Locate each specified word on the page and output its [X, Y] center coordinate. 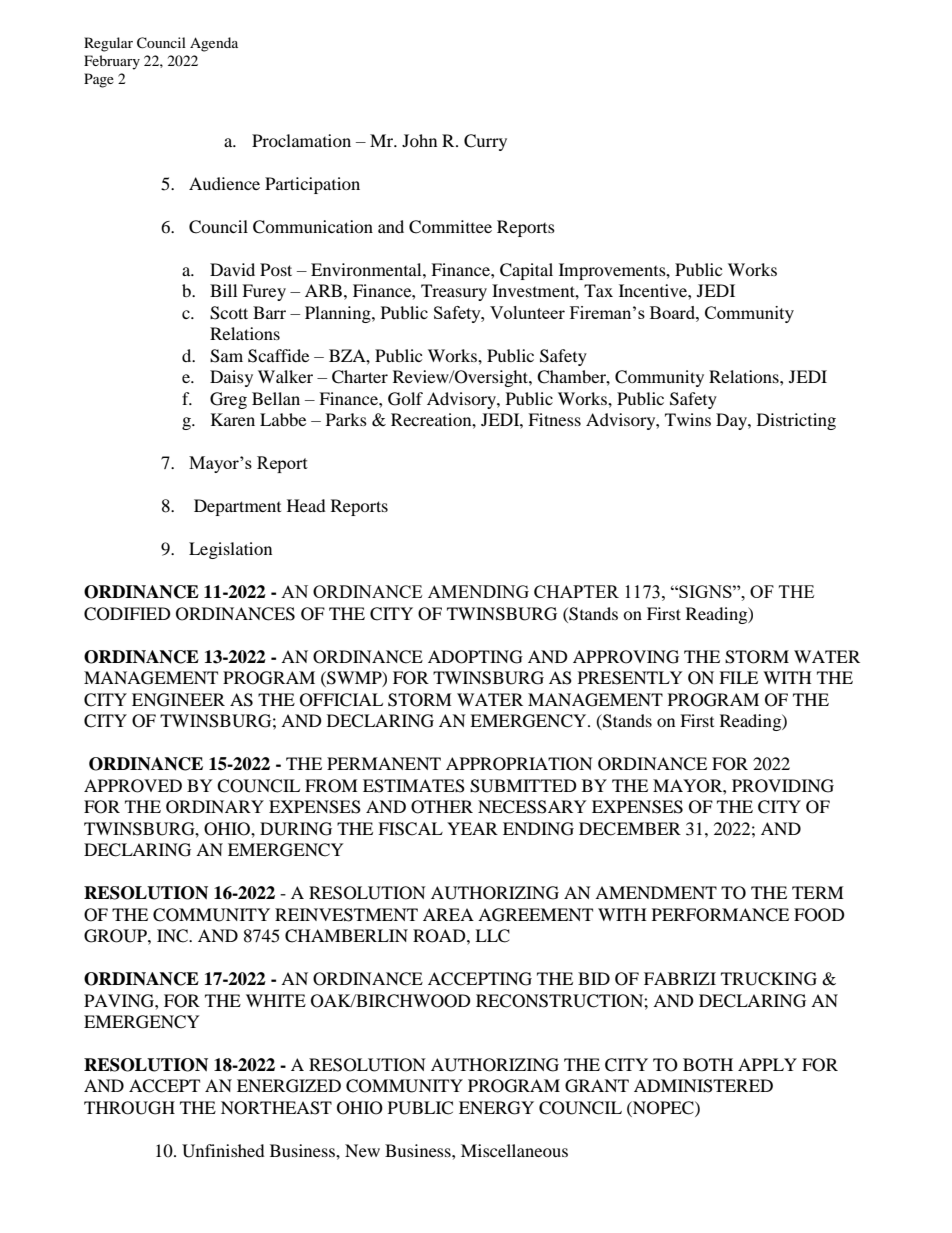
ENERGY [496, 1108]
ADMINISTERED [703, 1086]
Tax [598, 290]
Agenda [214, 44]
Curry [485, 142]
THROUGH [129, 1108]
